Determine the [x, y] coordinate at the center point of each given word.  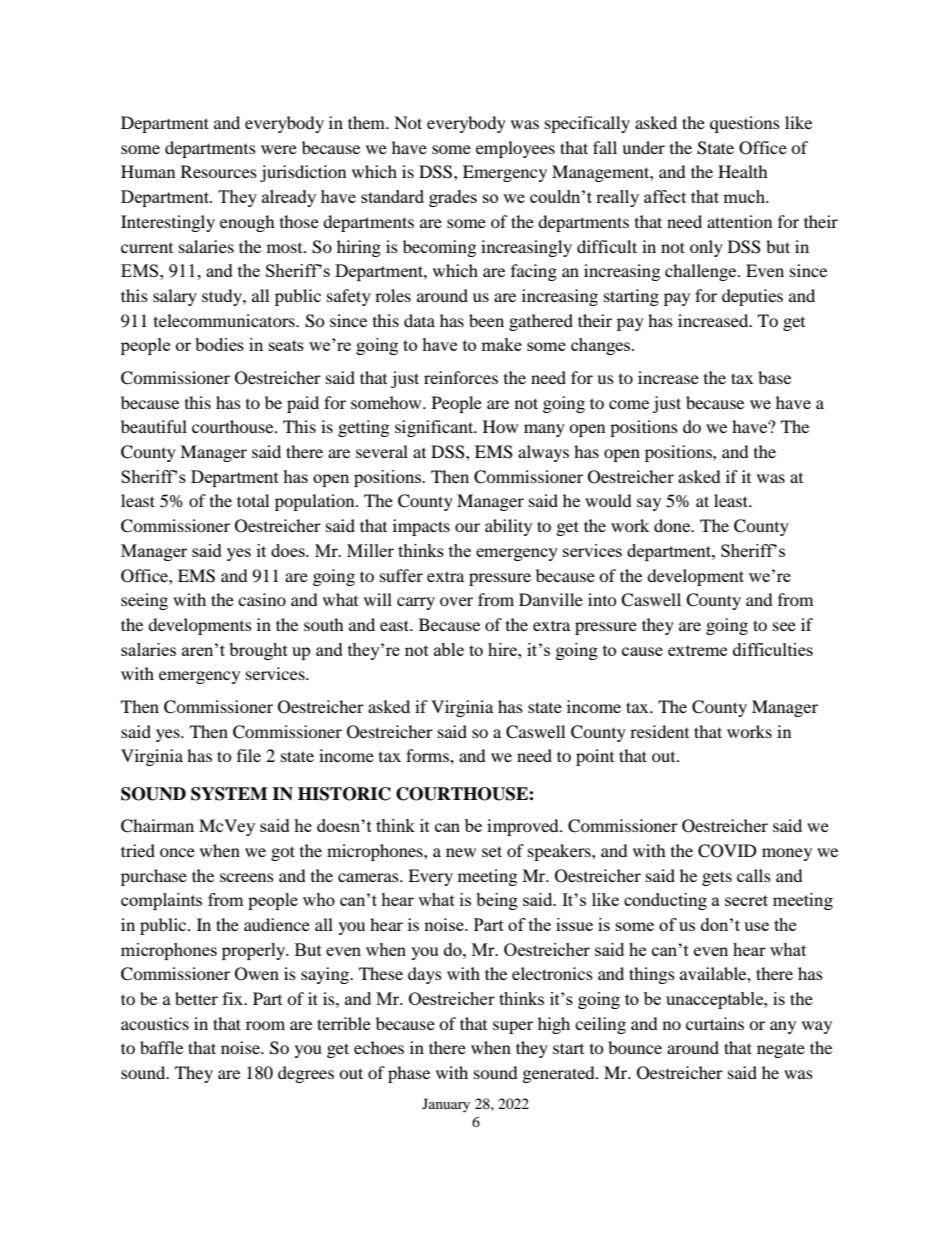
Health [743, 171]
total [253, 500]
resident [659, 731]
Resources [219, 171]
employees [515, 149]
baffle [161, 1047]
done [673, 525]
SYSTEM [229, 794]
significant [435, 428]
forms [428, 755]
